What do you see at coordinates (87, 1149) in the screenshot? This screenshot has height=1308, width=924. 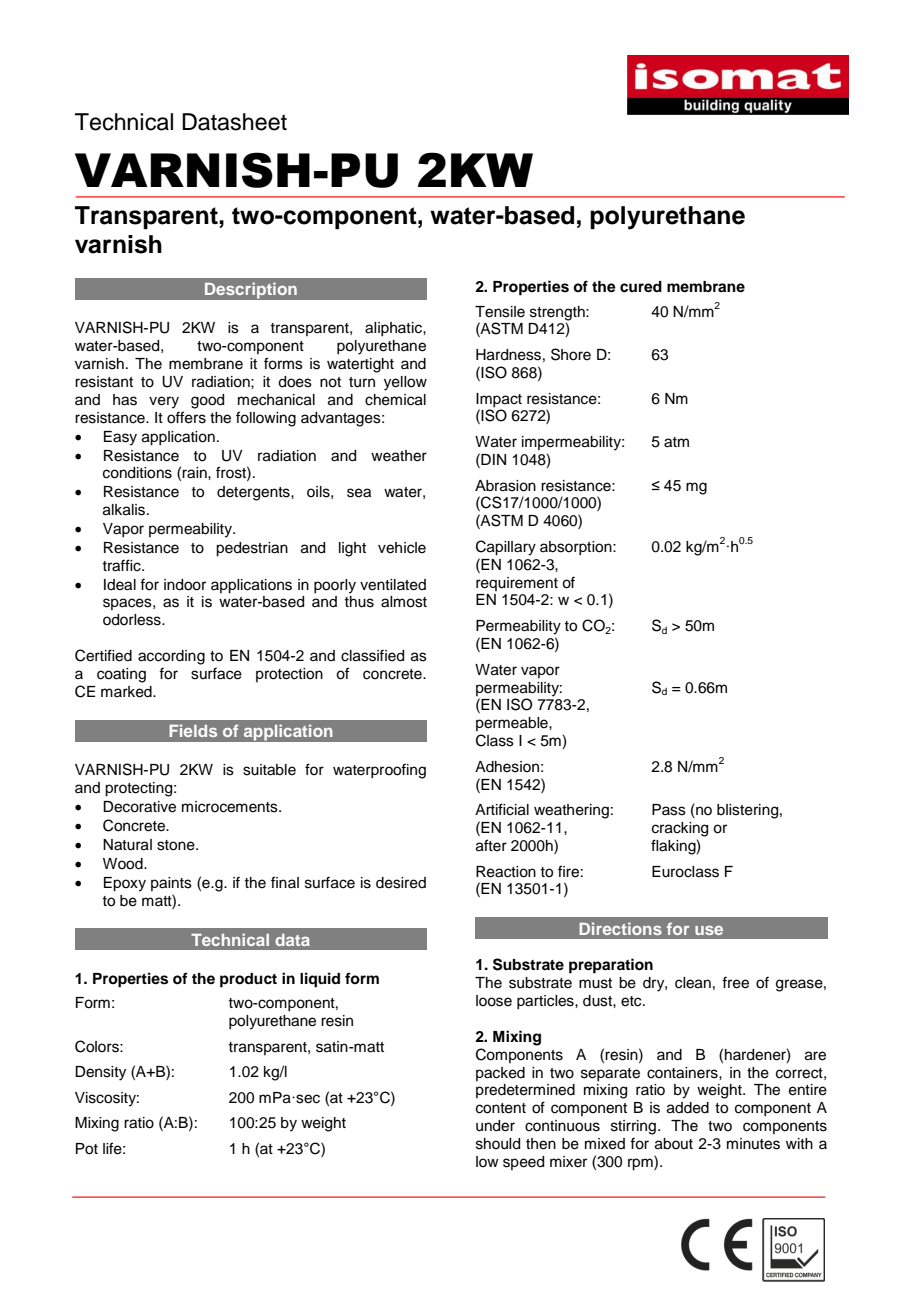 I see `Pot` at bounding box center [87, 1149].
